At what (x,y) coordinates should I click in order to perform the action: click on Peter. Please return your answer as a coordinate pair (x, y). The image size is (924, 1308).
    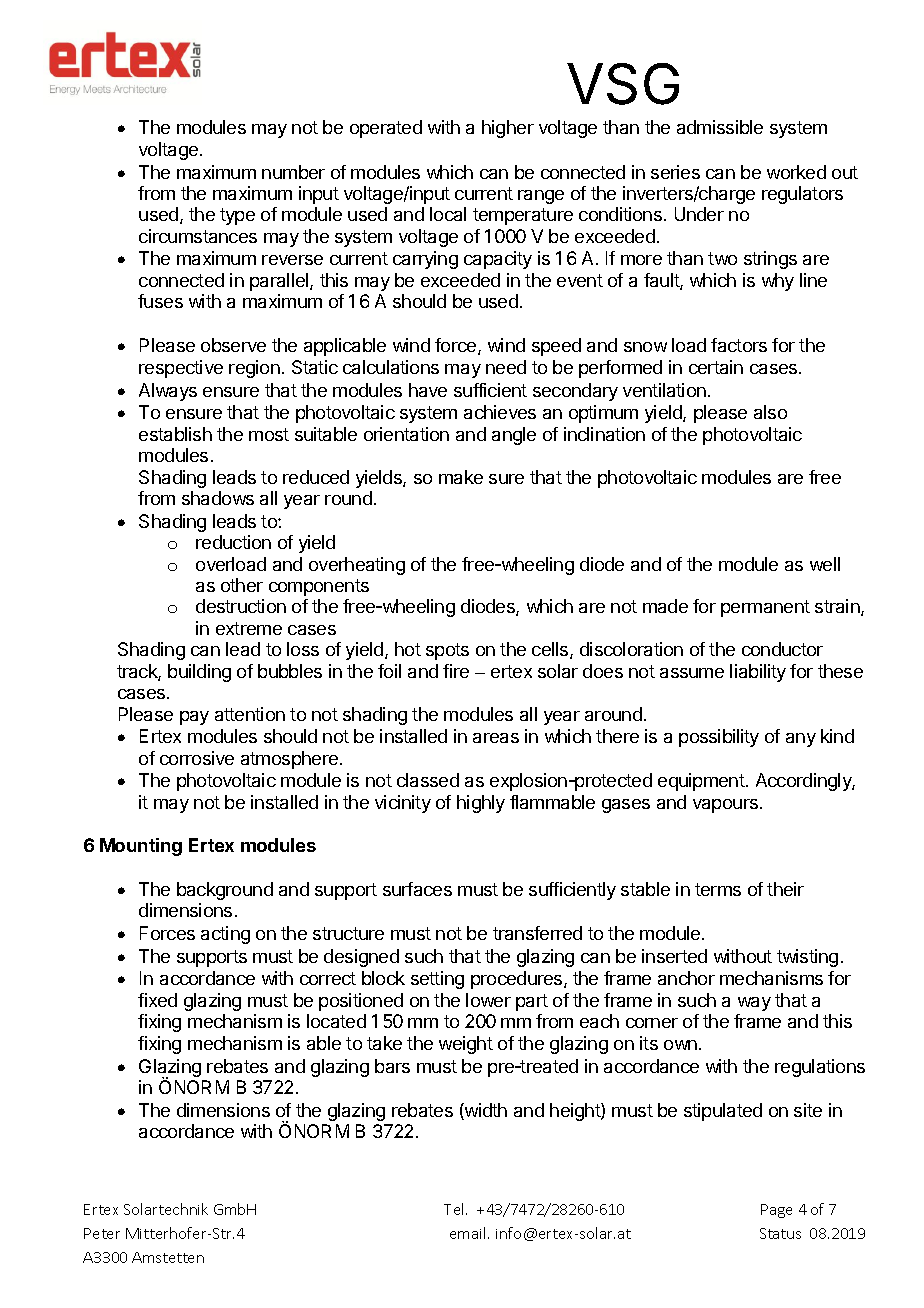
    Looking at the image, I should click on (102, 1233).
